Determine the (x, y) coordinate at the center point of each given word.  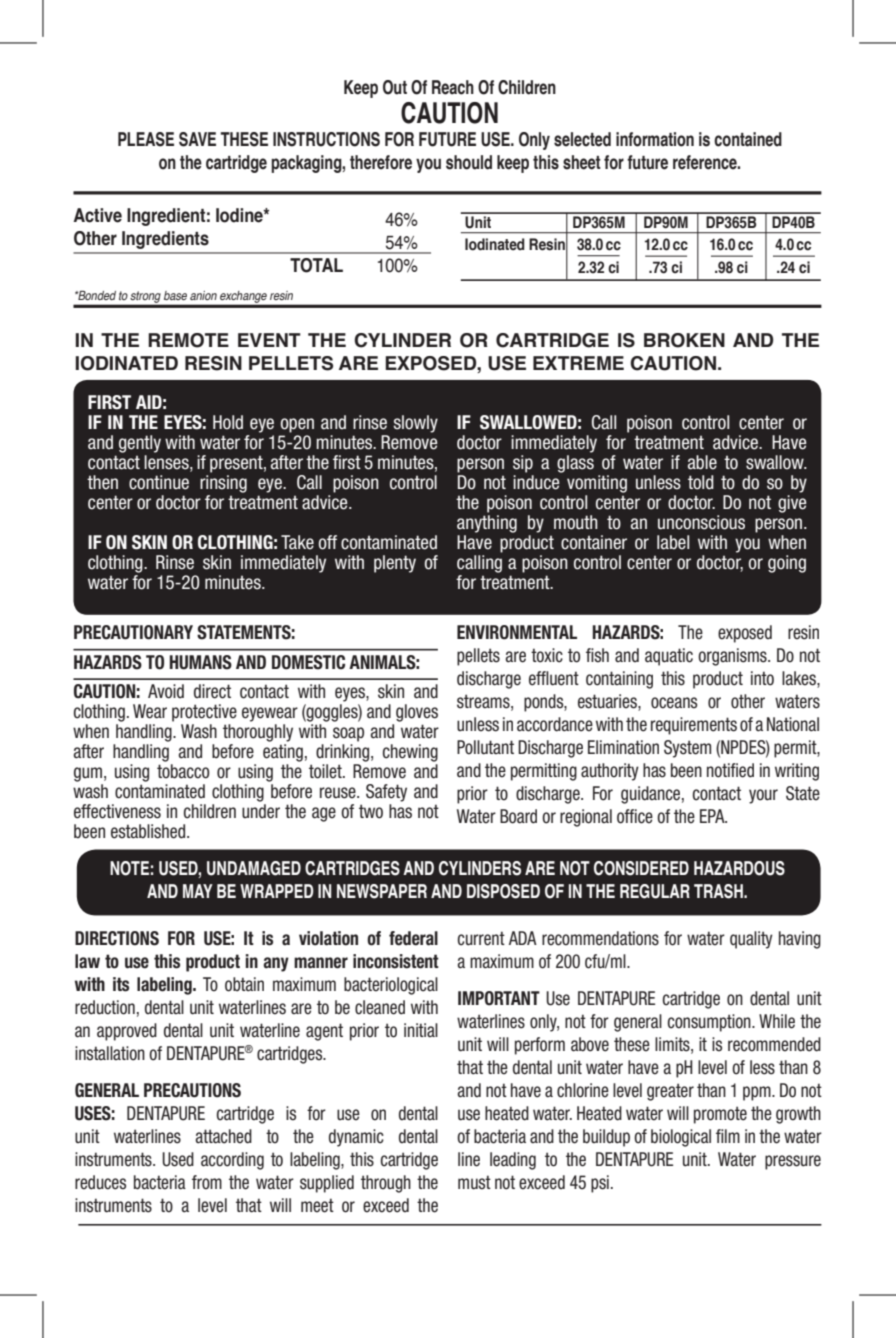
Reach (453, 87)
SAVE (197, 139)
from (207, 1182)
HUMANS (201, 662)
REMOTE (188, 340)
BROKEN (684, 340)
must (474, 1182)
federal (413, 938)
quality (751, 940)
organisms (733, 657)
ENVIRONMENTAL (517, 632)
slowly (415, 424)
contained (748, 139)
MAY (198, 891)
